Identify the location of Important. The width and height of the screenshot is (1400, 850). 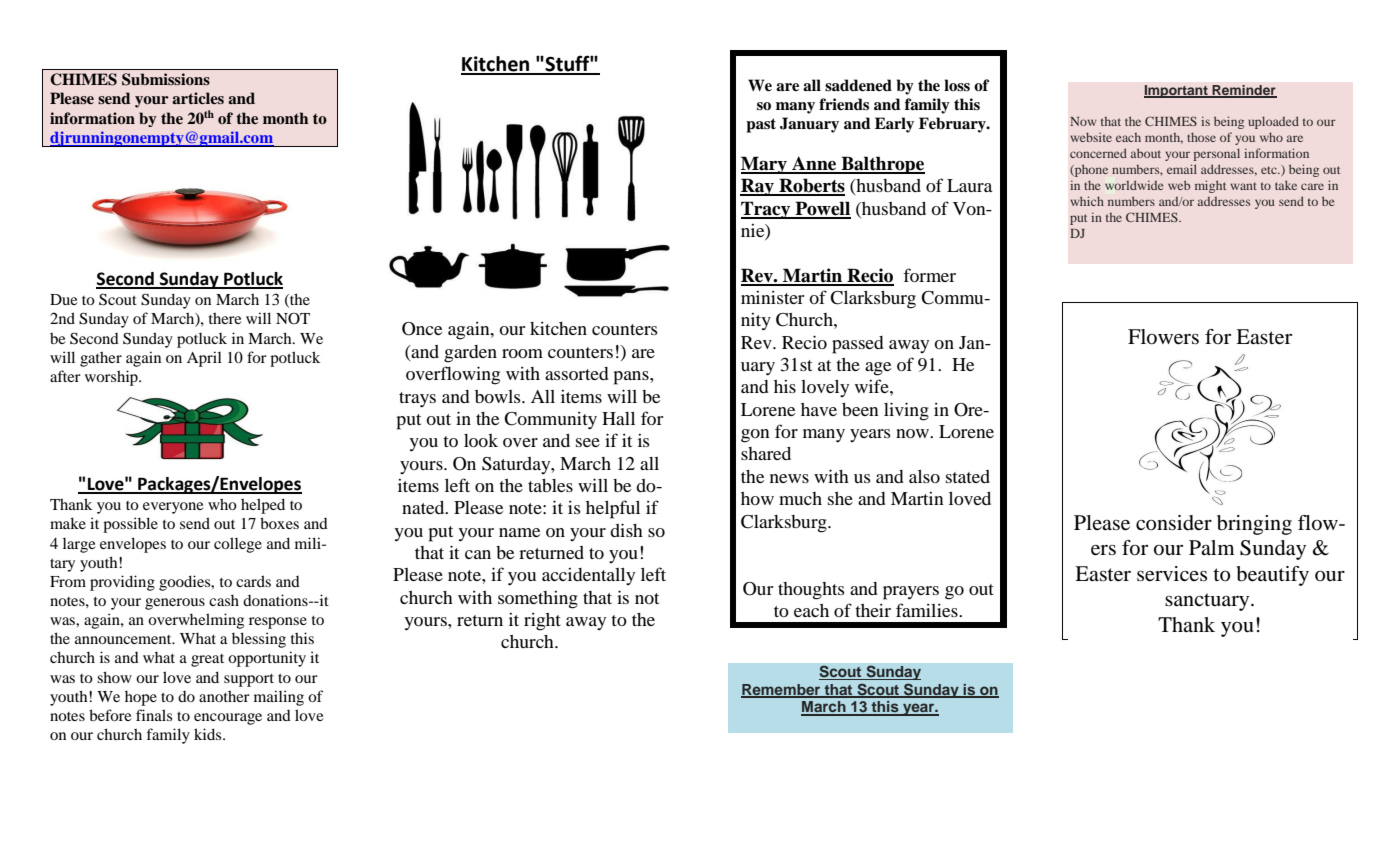
(1177, 91).
